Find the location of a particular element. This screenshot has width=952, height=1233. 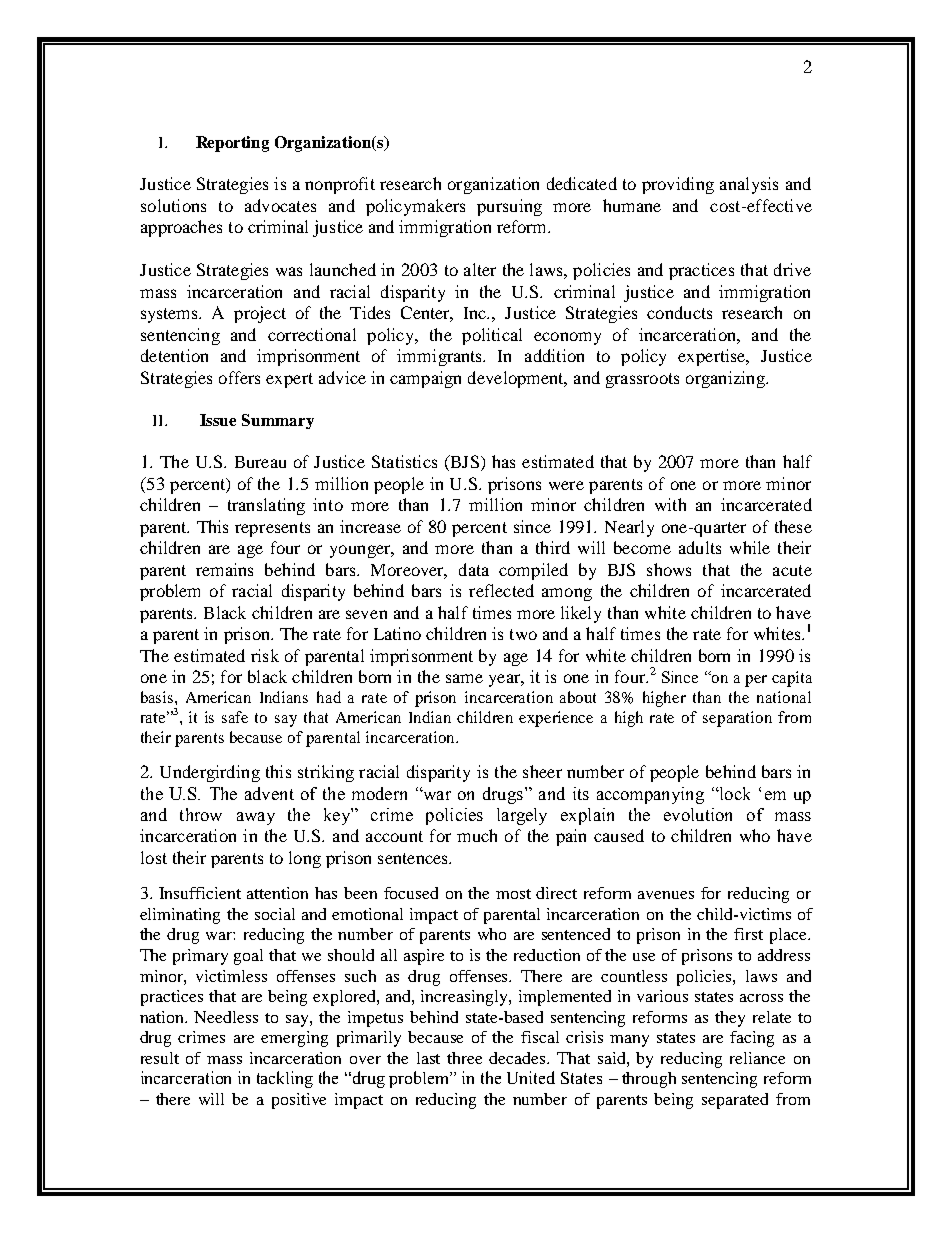

tackling is located at coordinates (285, 1079).
